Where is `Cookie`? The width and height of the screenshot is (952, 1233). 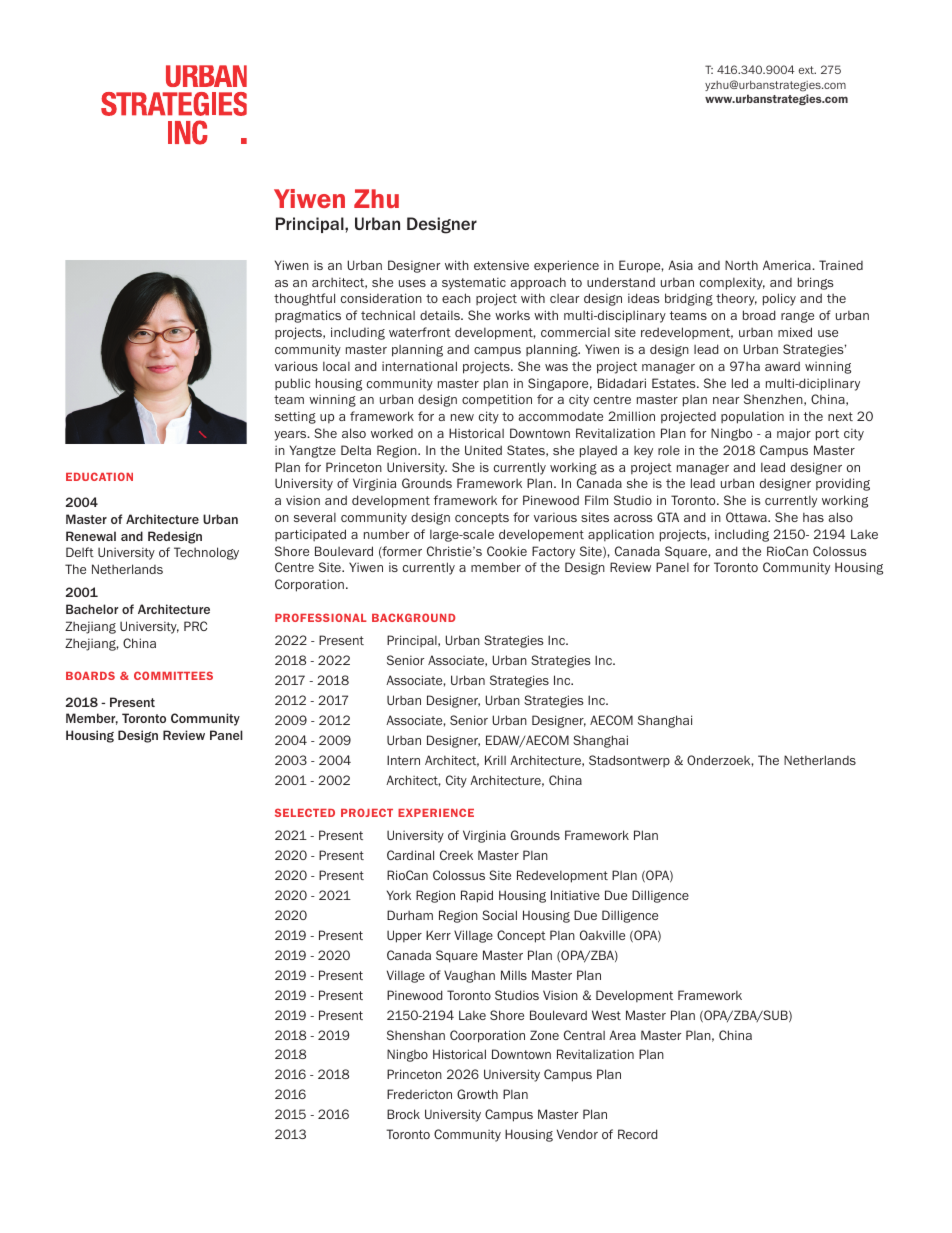 Cookie is located at coordinates (507, 551).
